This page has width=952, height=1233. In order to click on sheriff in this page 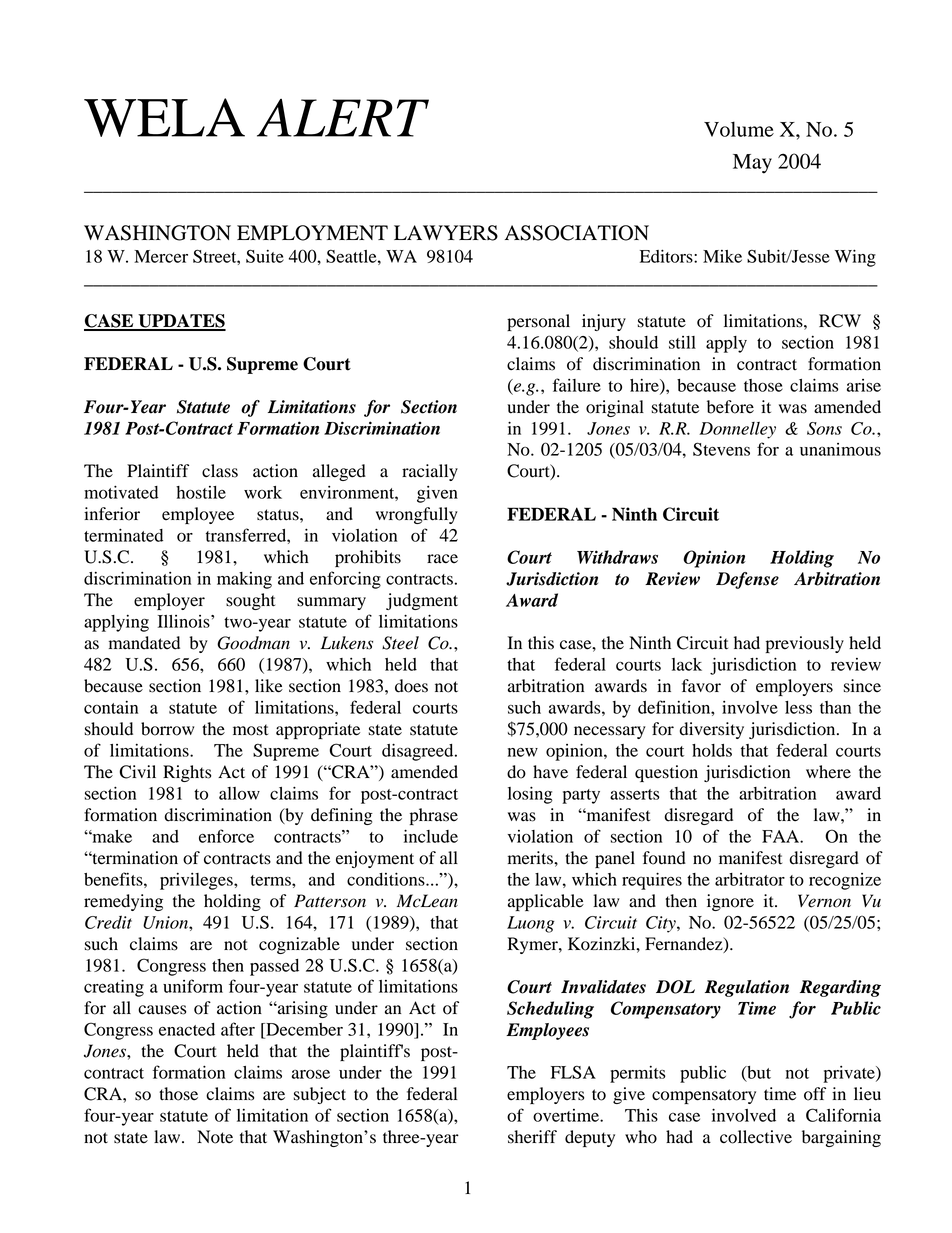, I will do `click(532, 1137)`.
